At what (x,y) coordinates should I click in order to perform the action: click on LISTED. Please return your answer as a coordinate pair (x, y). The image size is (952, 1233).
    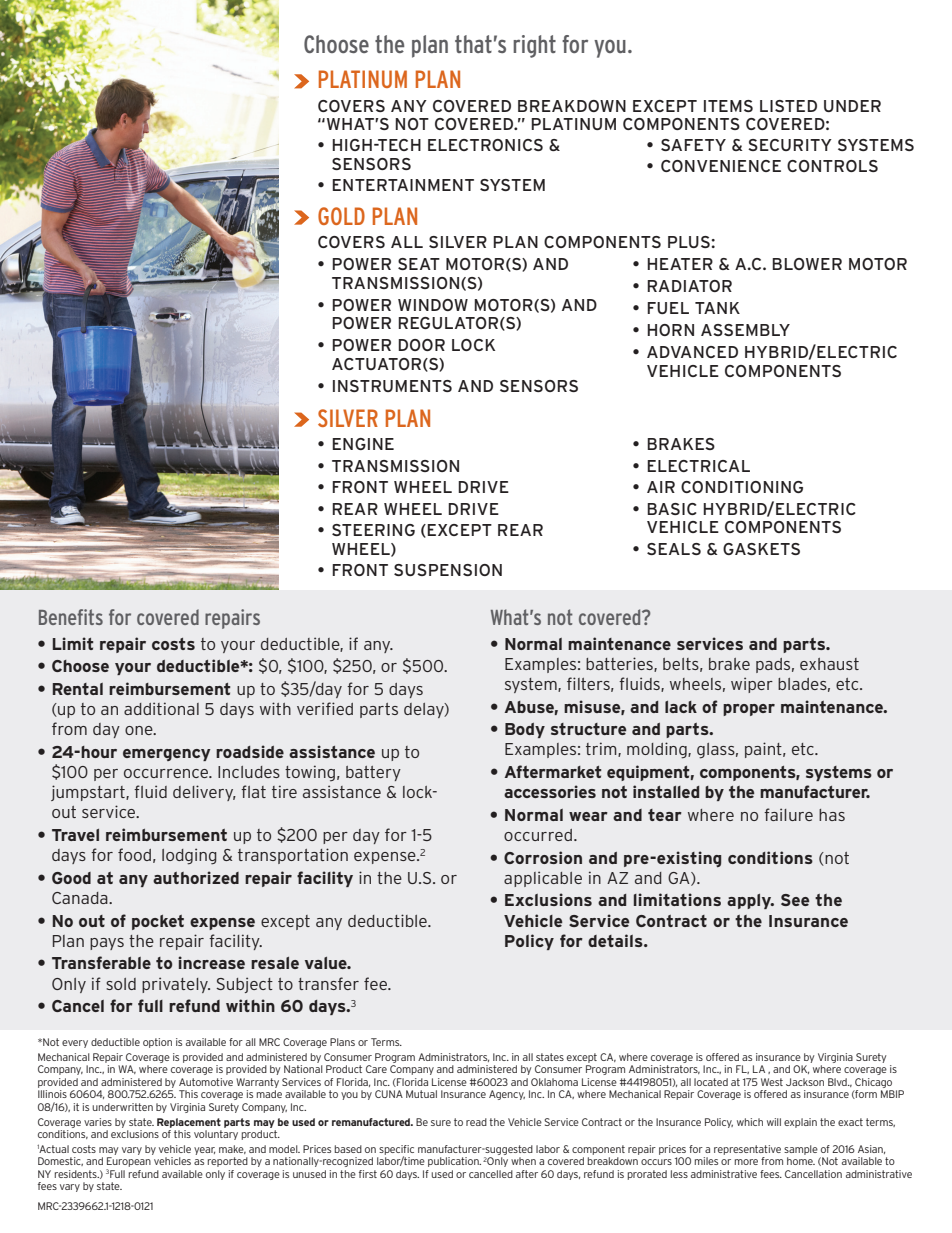
    Looking at the image, I should click on (788, 106).
